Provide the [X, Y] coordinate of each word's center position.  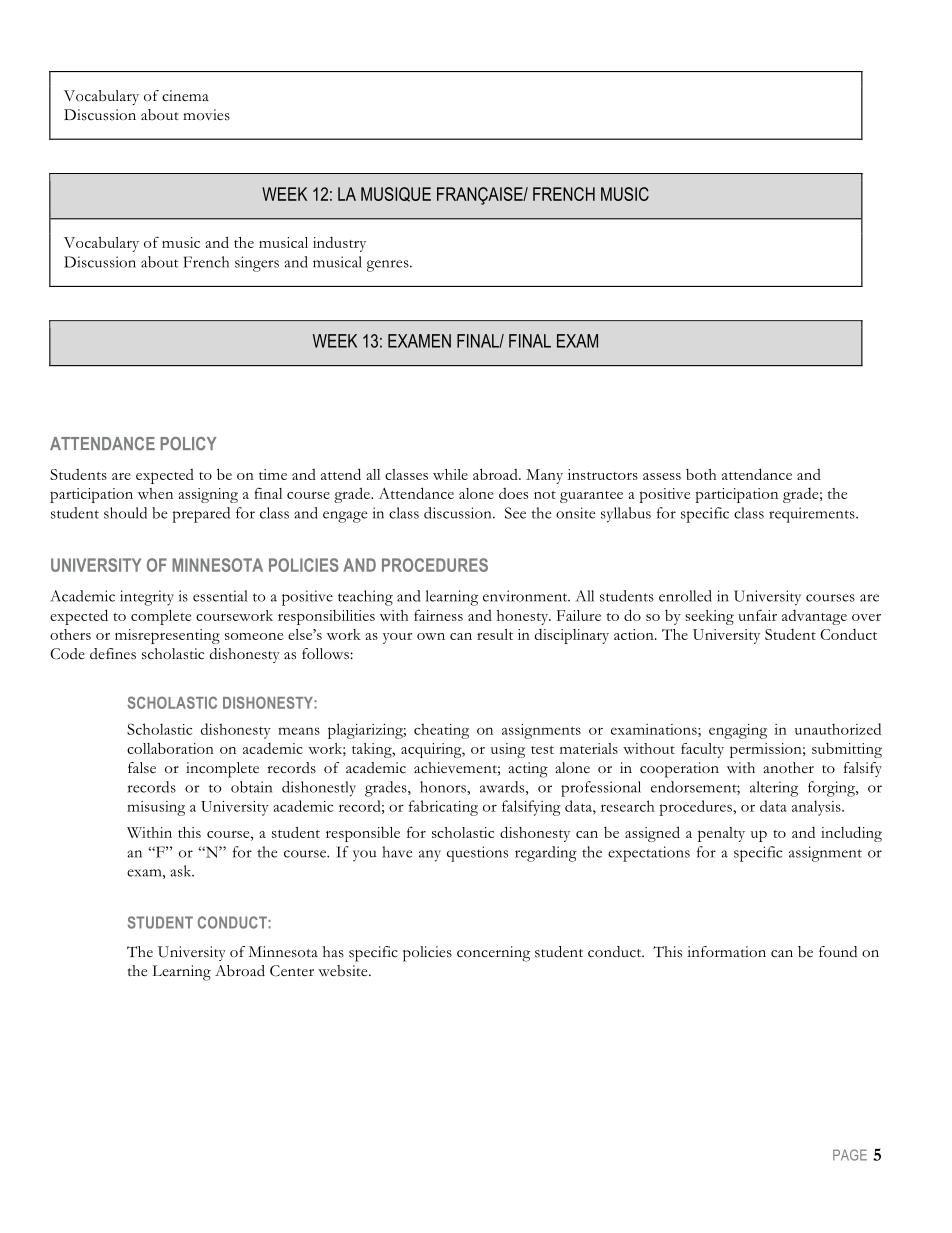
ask [182, 871]
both [701, 474]
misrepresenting [167, 636]
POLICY [188, 444]
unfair [757, 615]
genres [389, 266]
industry [339, 244]
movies [206, 115]
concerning [493, 954]
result [495, 634]
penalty [721, 834]
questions [477, 854]
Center [292, 971]
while [450, 474]
